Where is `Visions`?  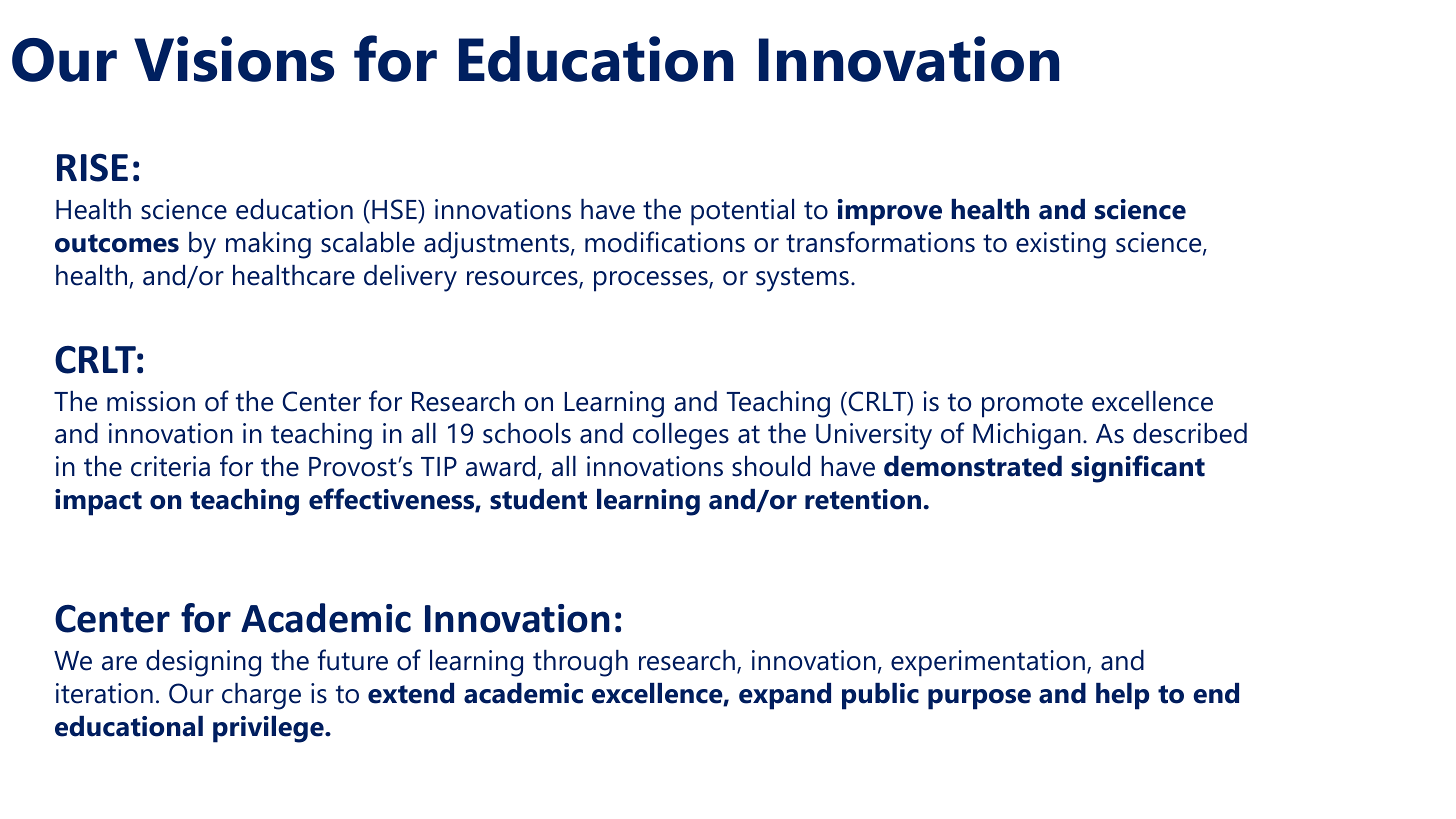
Visions is located at coordinates (234, 59).
